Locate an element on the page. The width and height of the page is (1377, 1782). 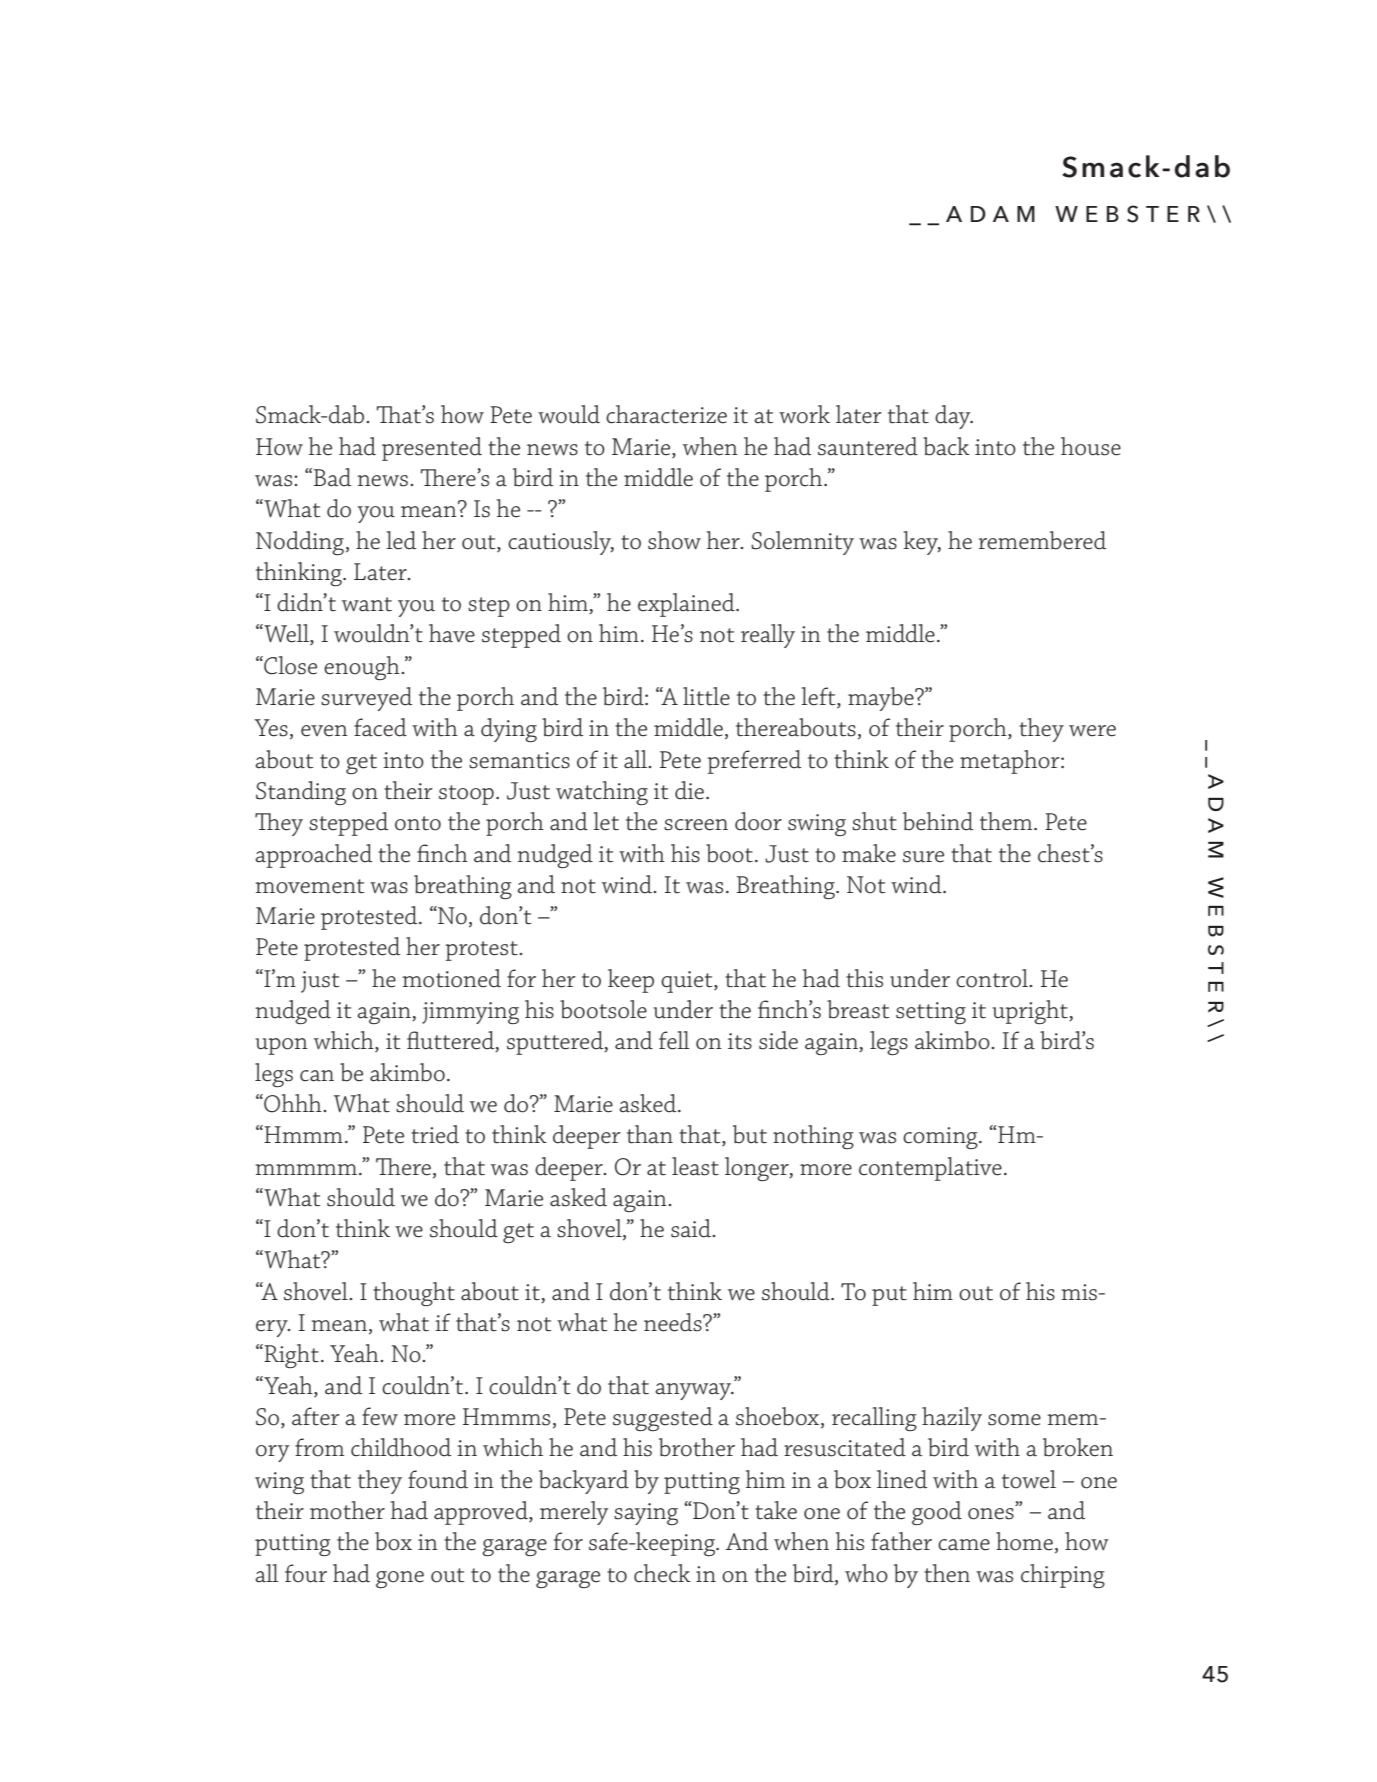
motioned is located at coordinates (451, 978).
